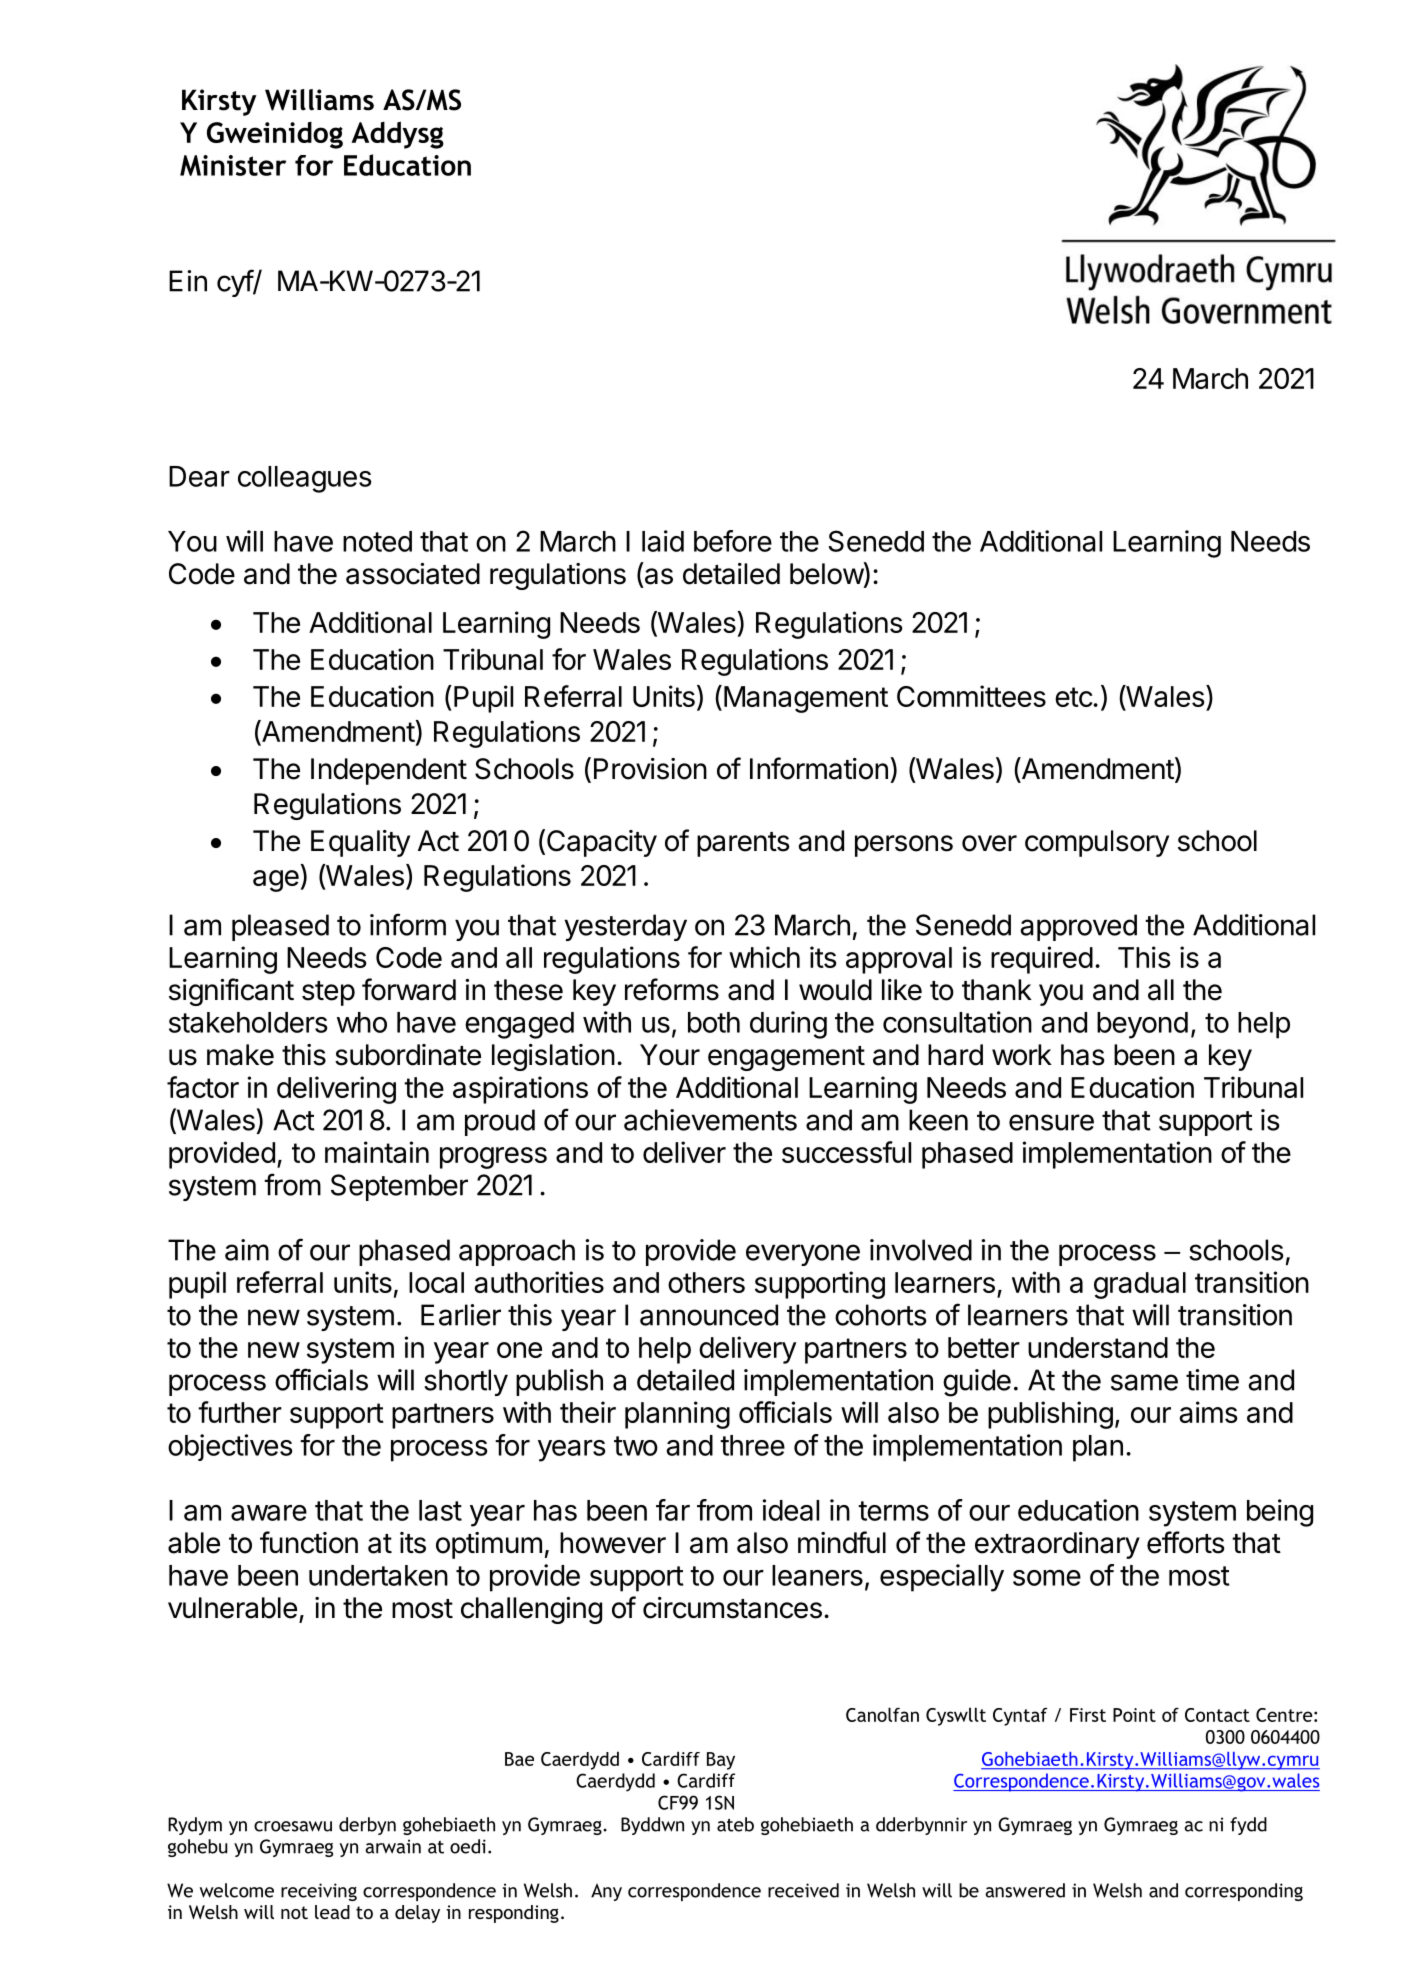  I want to click on etc, so click(1074, 697).
